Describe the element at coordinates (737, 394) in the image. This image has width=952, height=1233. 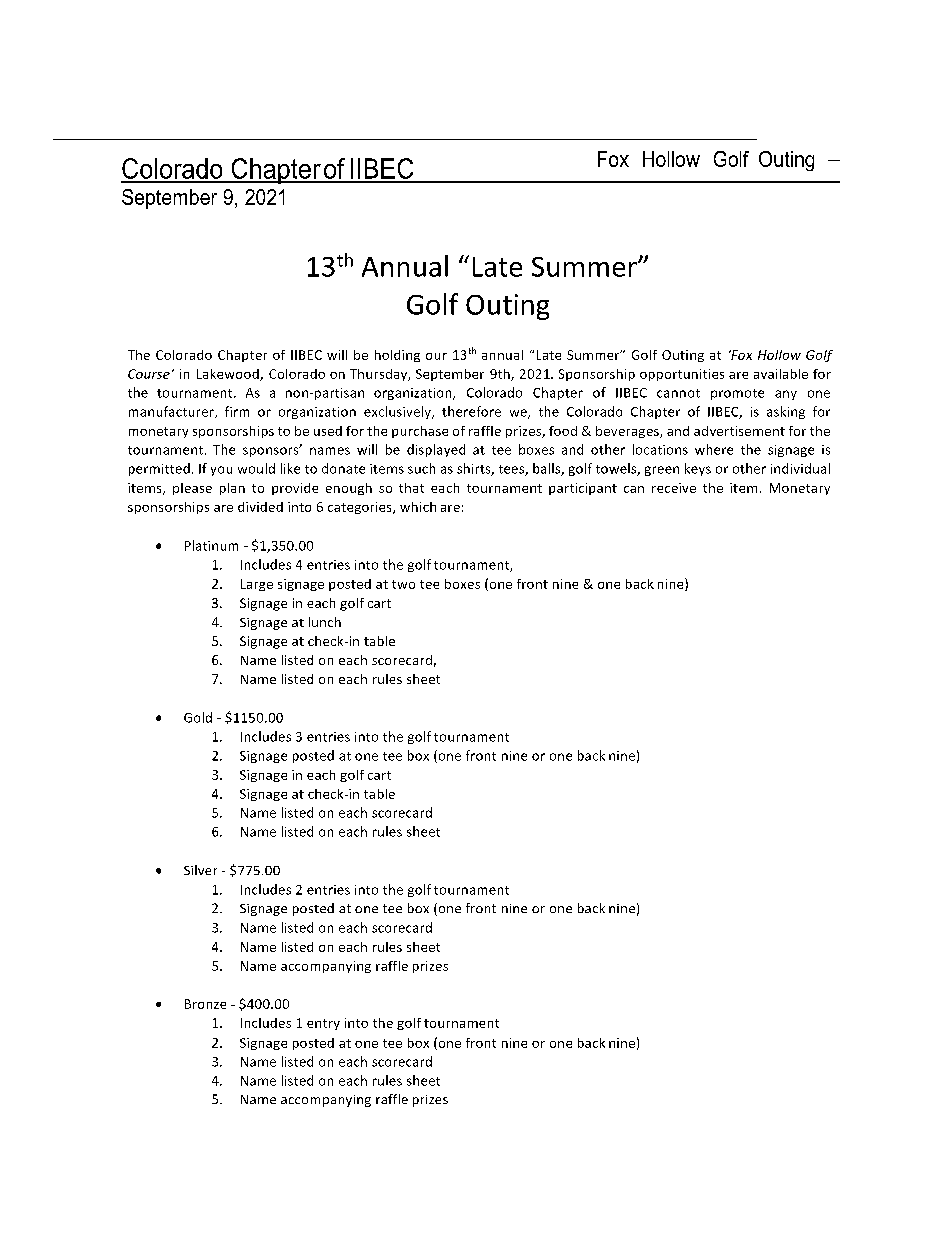
I see `promote` at that location.
